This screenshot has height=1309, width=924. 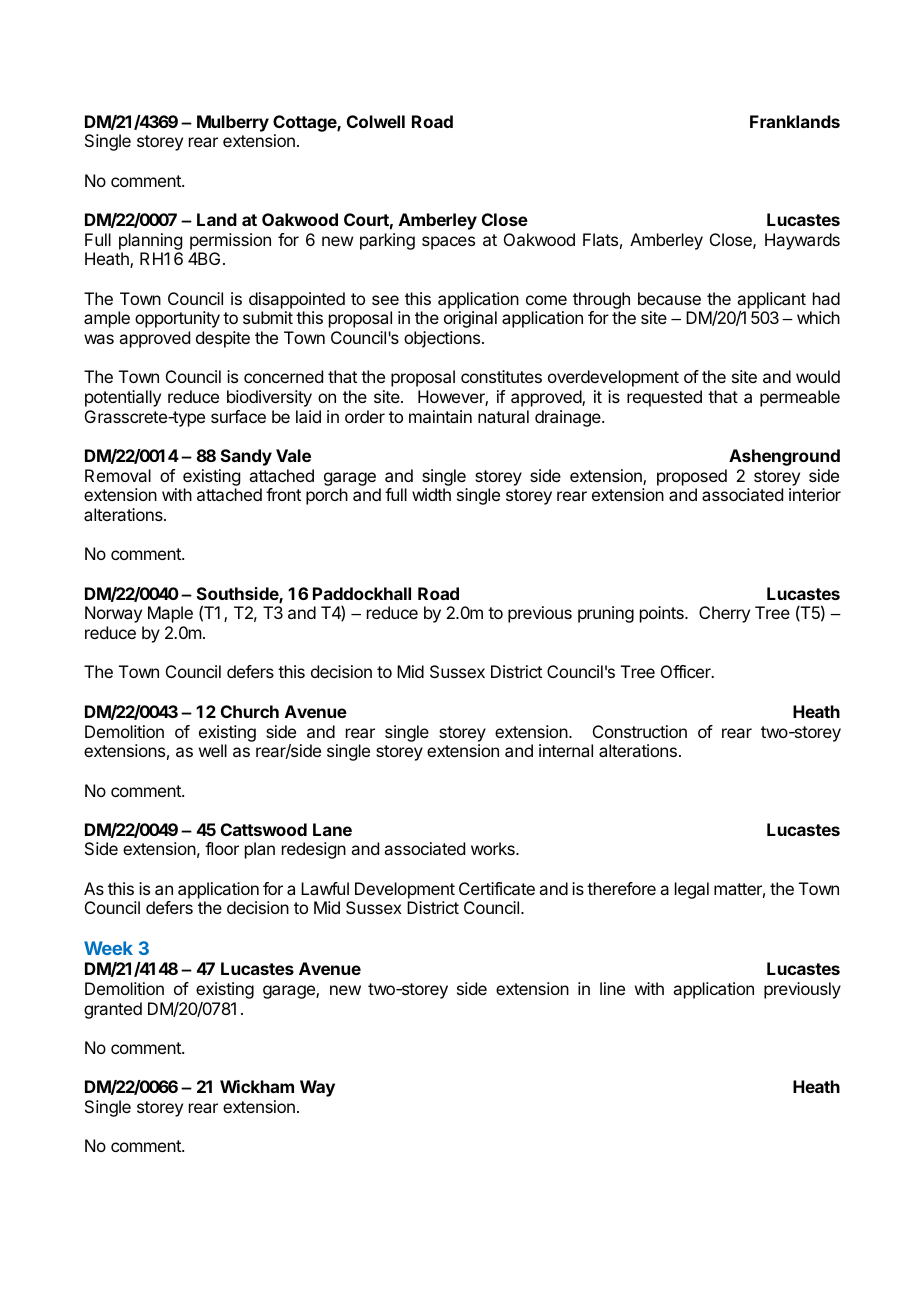 I want to click on internal, so click(x=566, y=750).
